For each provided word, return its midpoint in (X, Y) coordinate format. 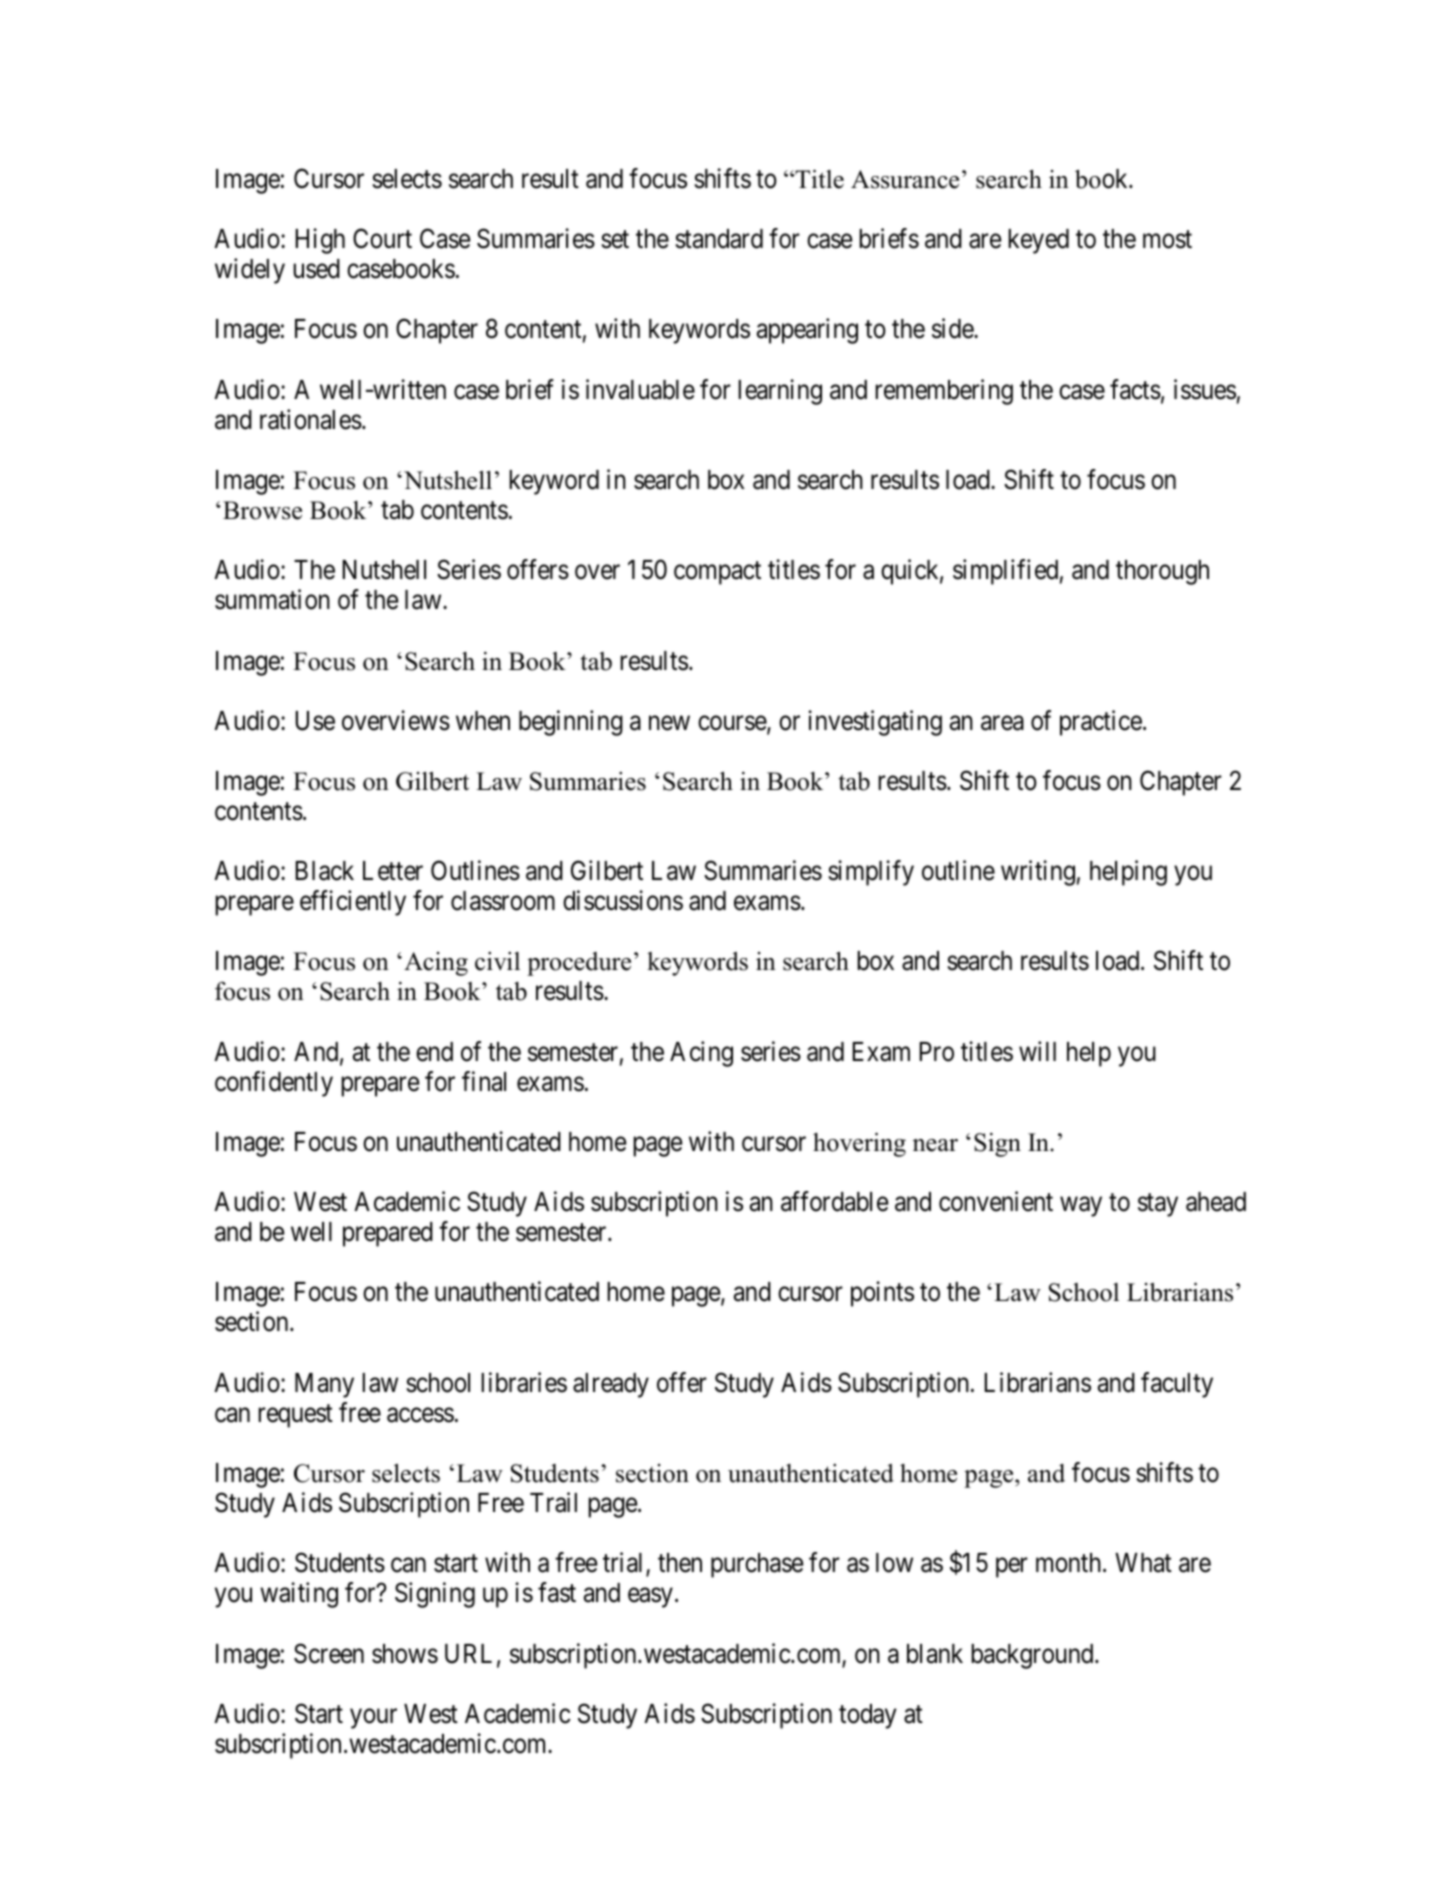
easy (650, 1598)
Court (382, 238)
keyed (1038, 241)
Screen (329, 1653)
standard (719, 239)
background (1033, 1656)
